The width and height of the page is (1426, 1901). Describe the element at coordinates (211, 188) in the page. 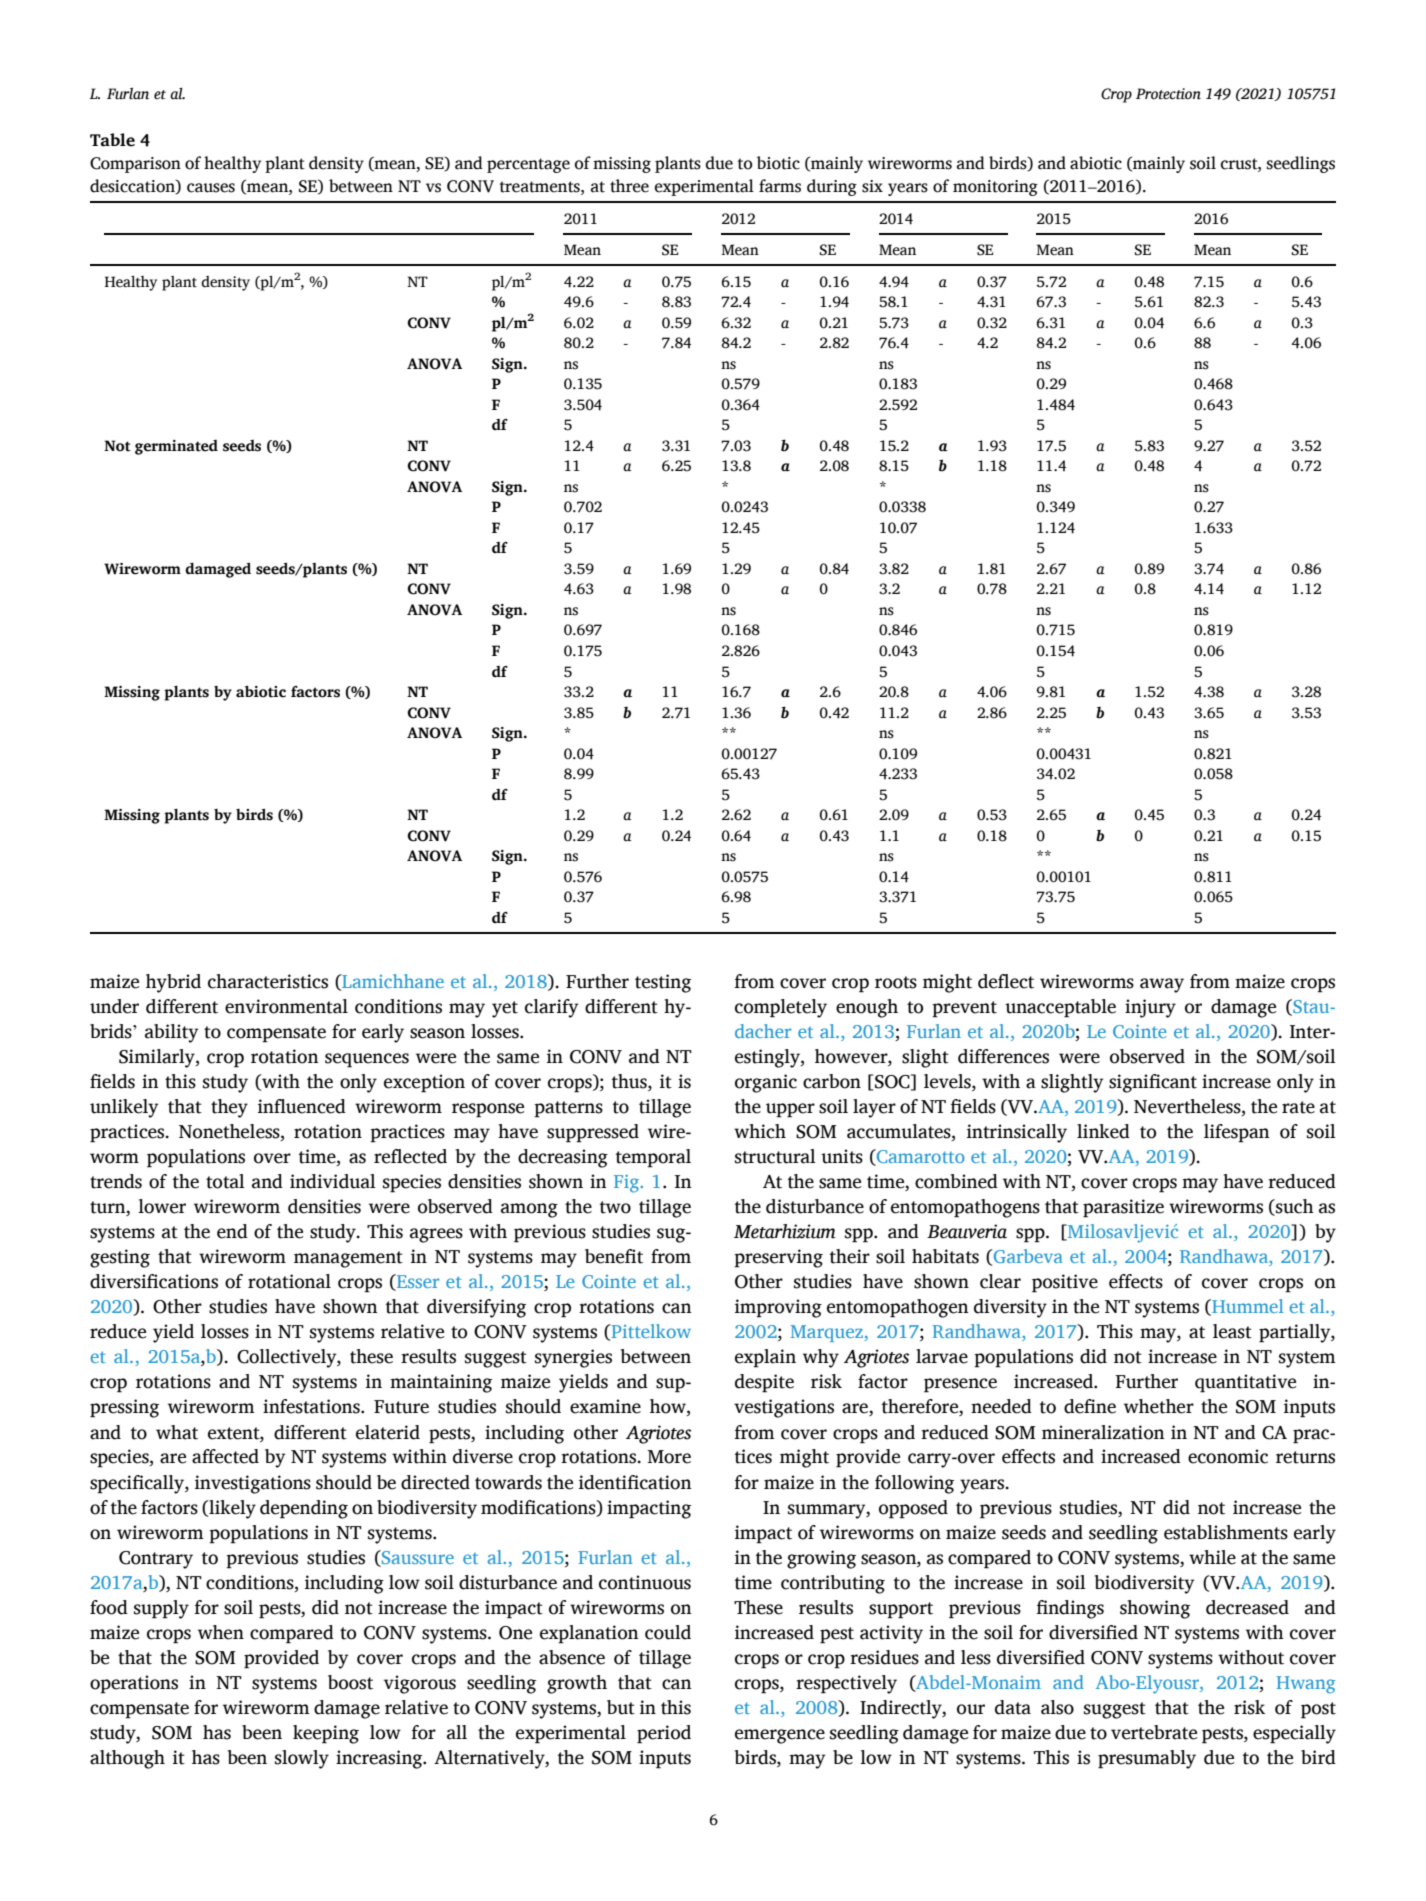

I see `causes` at that location.
